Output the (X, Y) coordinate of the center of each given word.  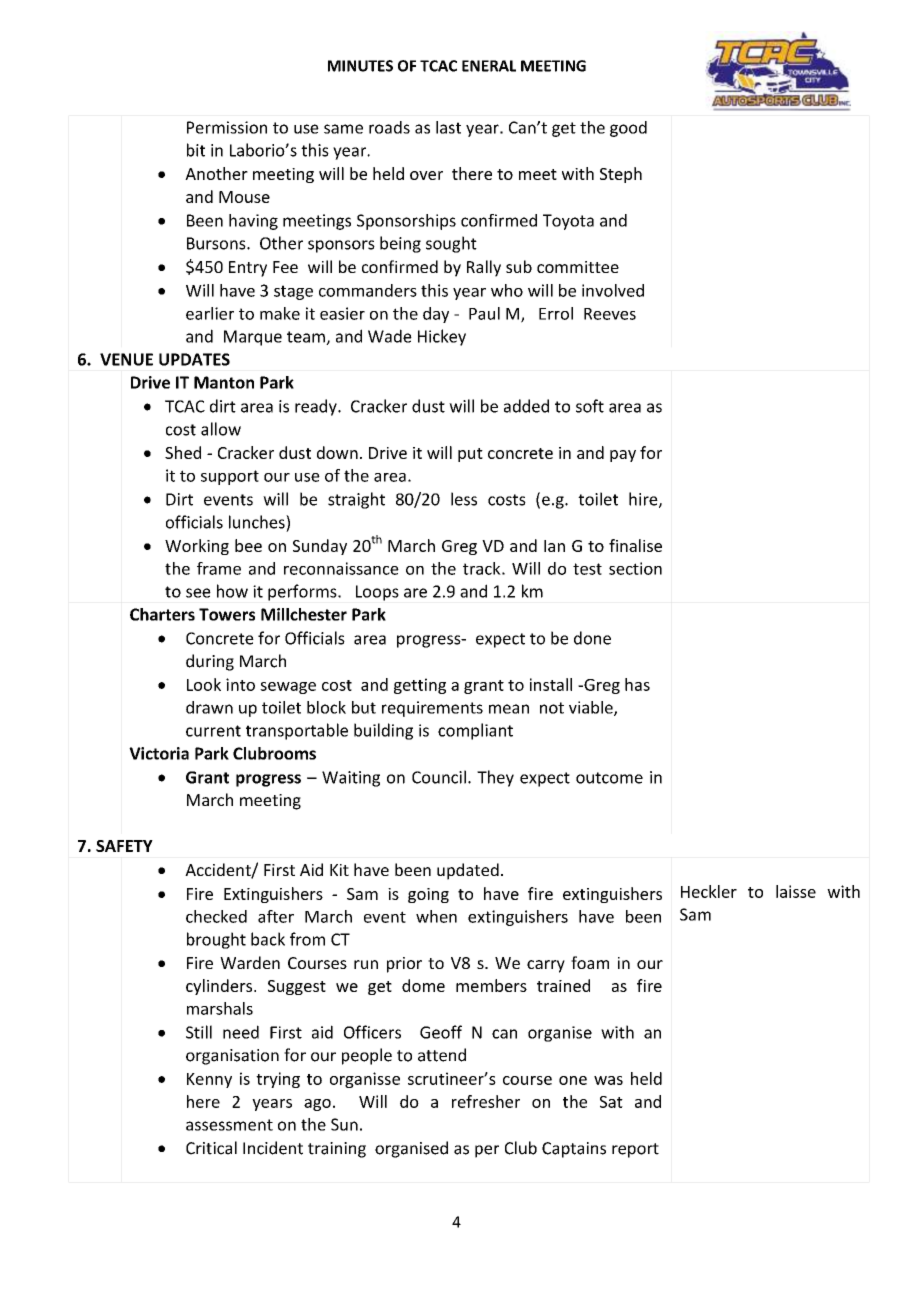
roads (389, 127)
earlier (210, 313)
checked (216, 916)
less (464, 499)
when (436, 916)
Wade (390, 336)
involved (613, 290)
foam (590, 962)
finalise (635, 545)
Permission (227, 127)
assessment (229, 1125)
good (628, 129)
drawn (209, 707)
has (637, 684)
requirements (432, 709)
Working (197, 547)
